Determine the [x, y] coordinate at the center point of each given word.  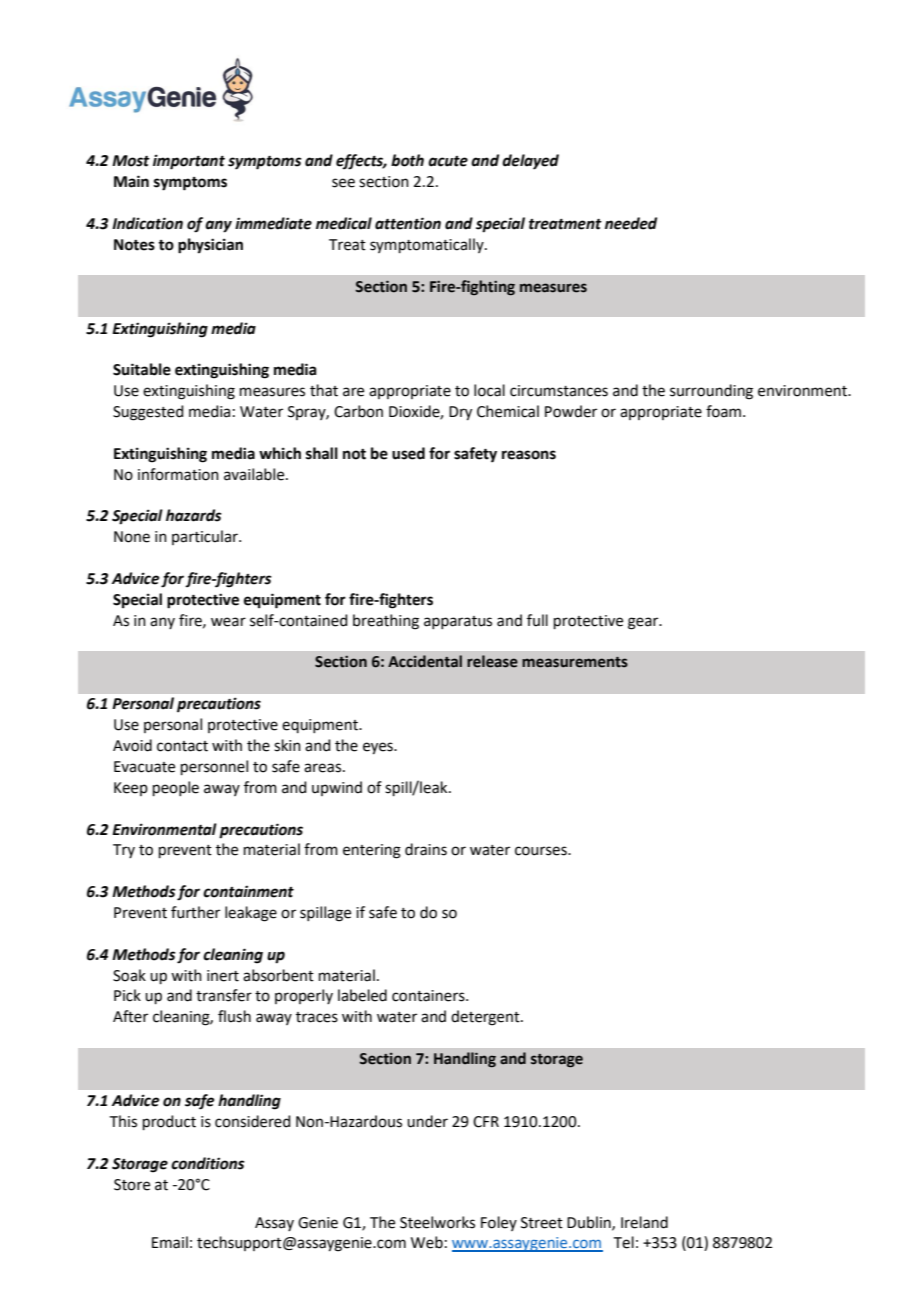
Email [170, 1242]
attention [408, 223]
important [189, 162]
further [195, 912]
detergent [486, 1018]
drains [426, 849]
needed [631, 223]
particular [206, 537]
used [408, 453]
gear [644, 623]
